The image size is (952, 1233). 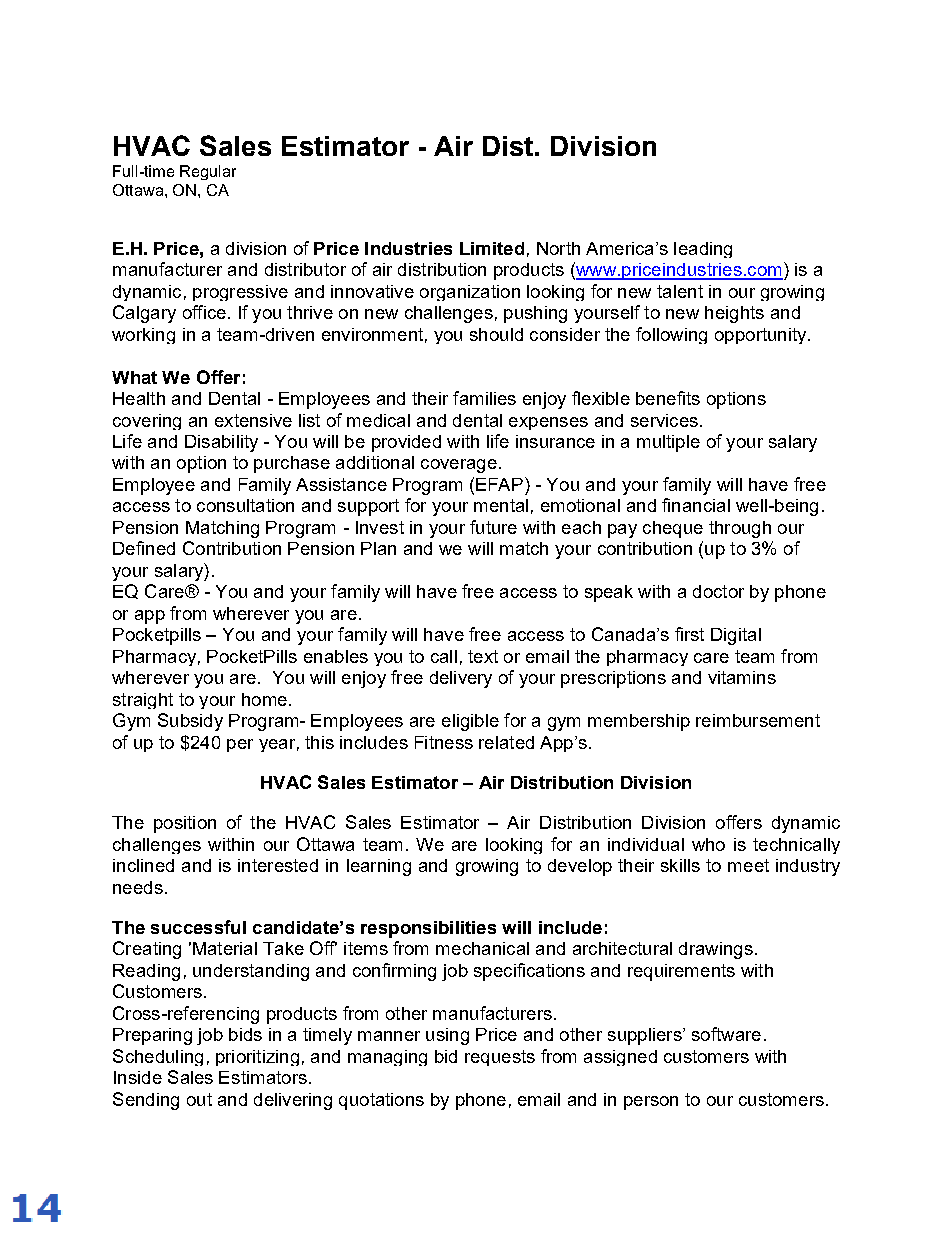 I want to click on Limited, so click(x=492, y=248).
